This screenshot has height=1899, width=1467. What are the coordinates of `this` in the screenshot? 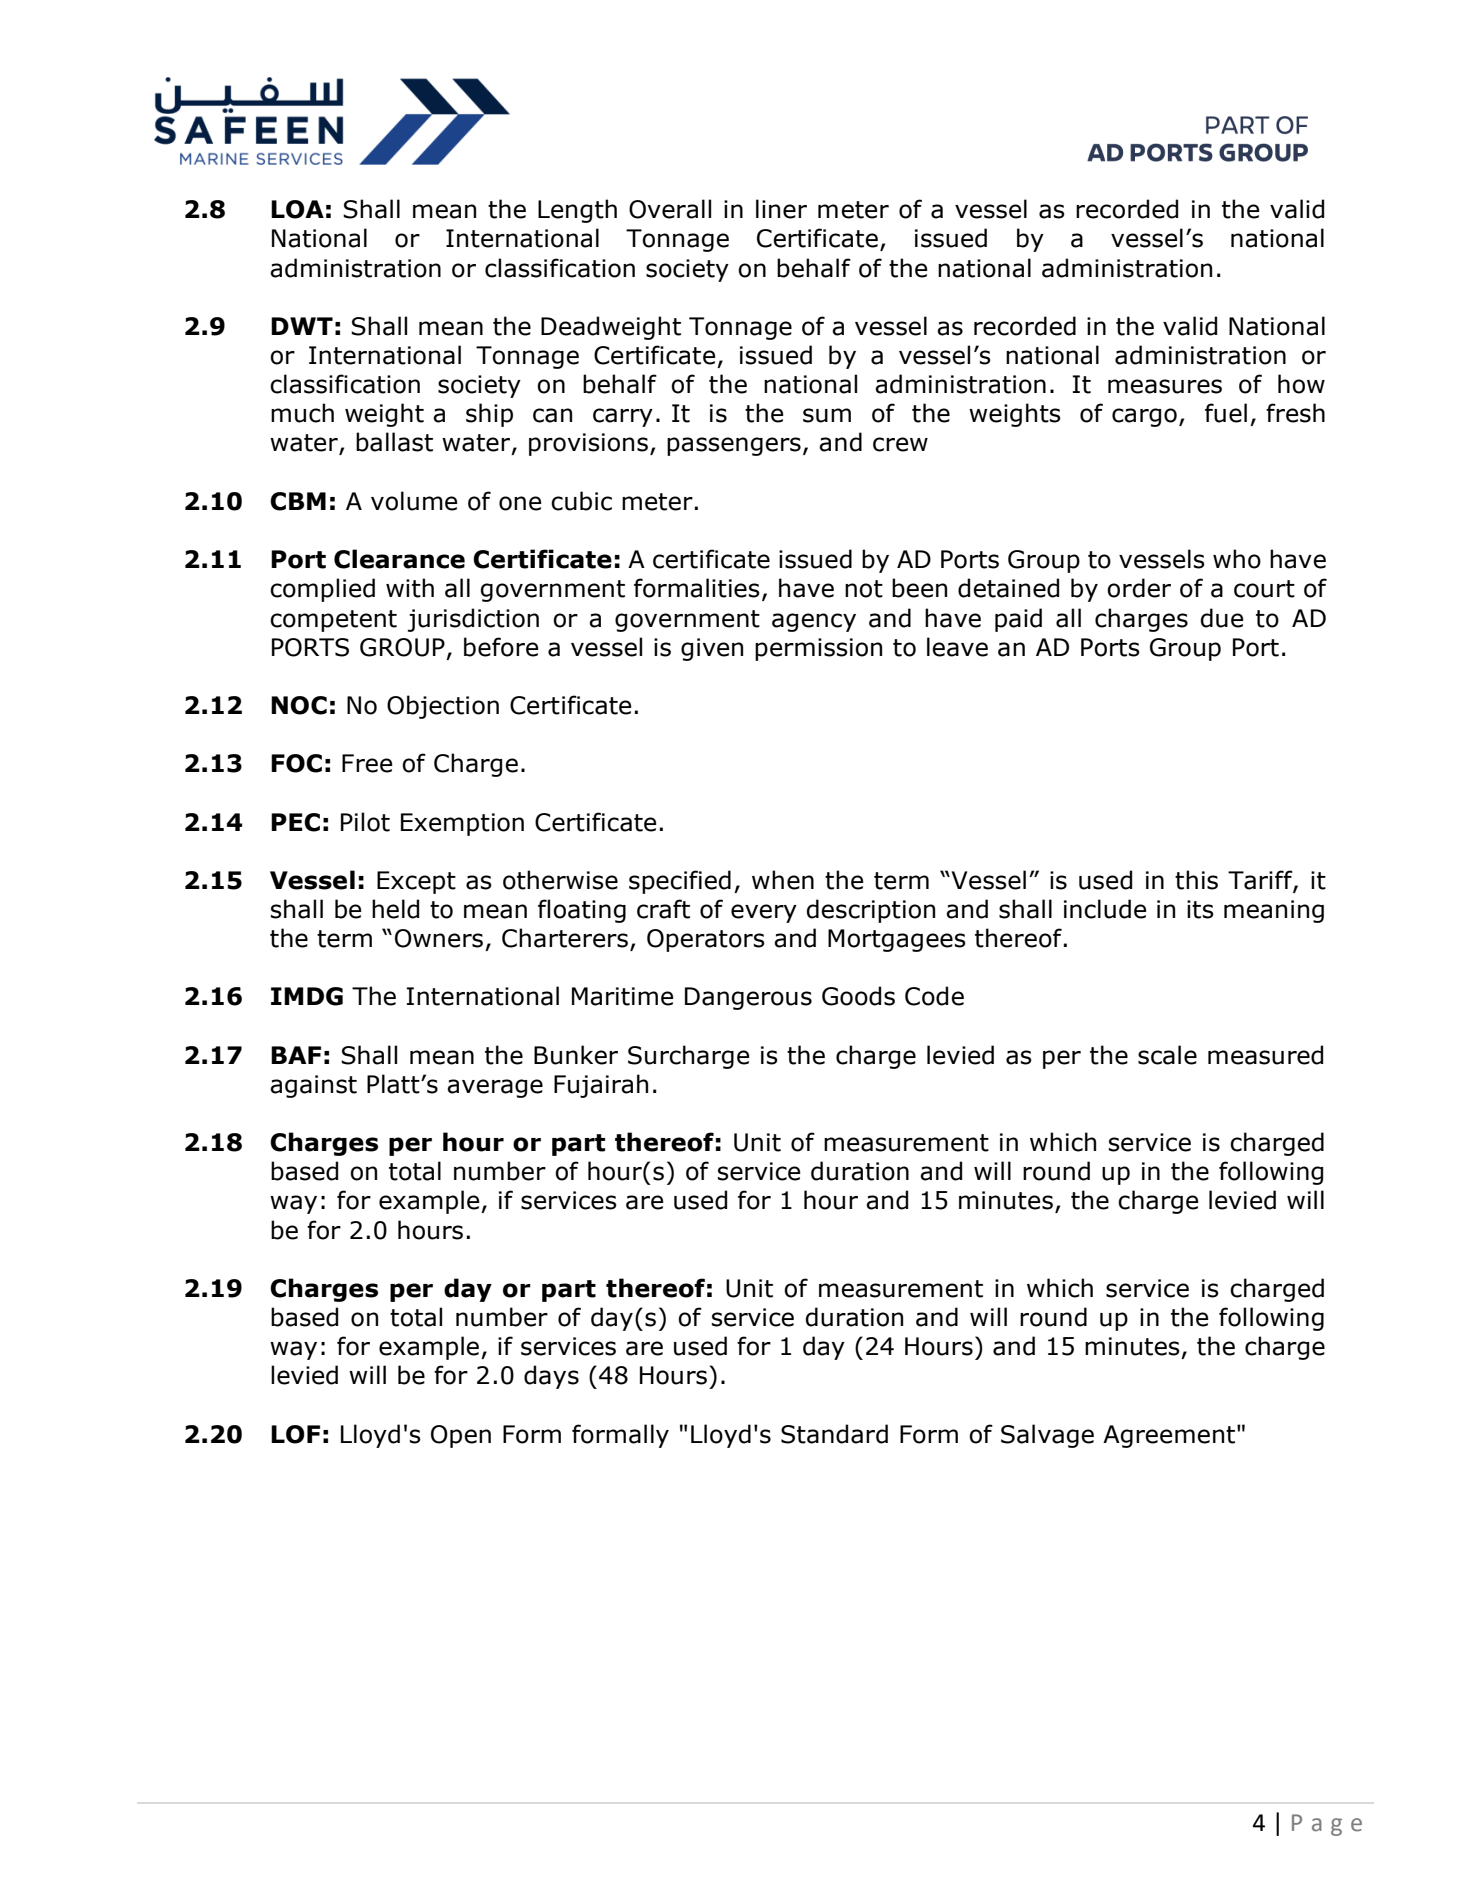 It's located at (1196, 880).
